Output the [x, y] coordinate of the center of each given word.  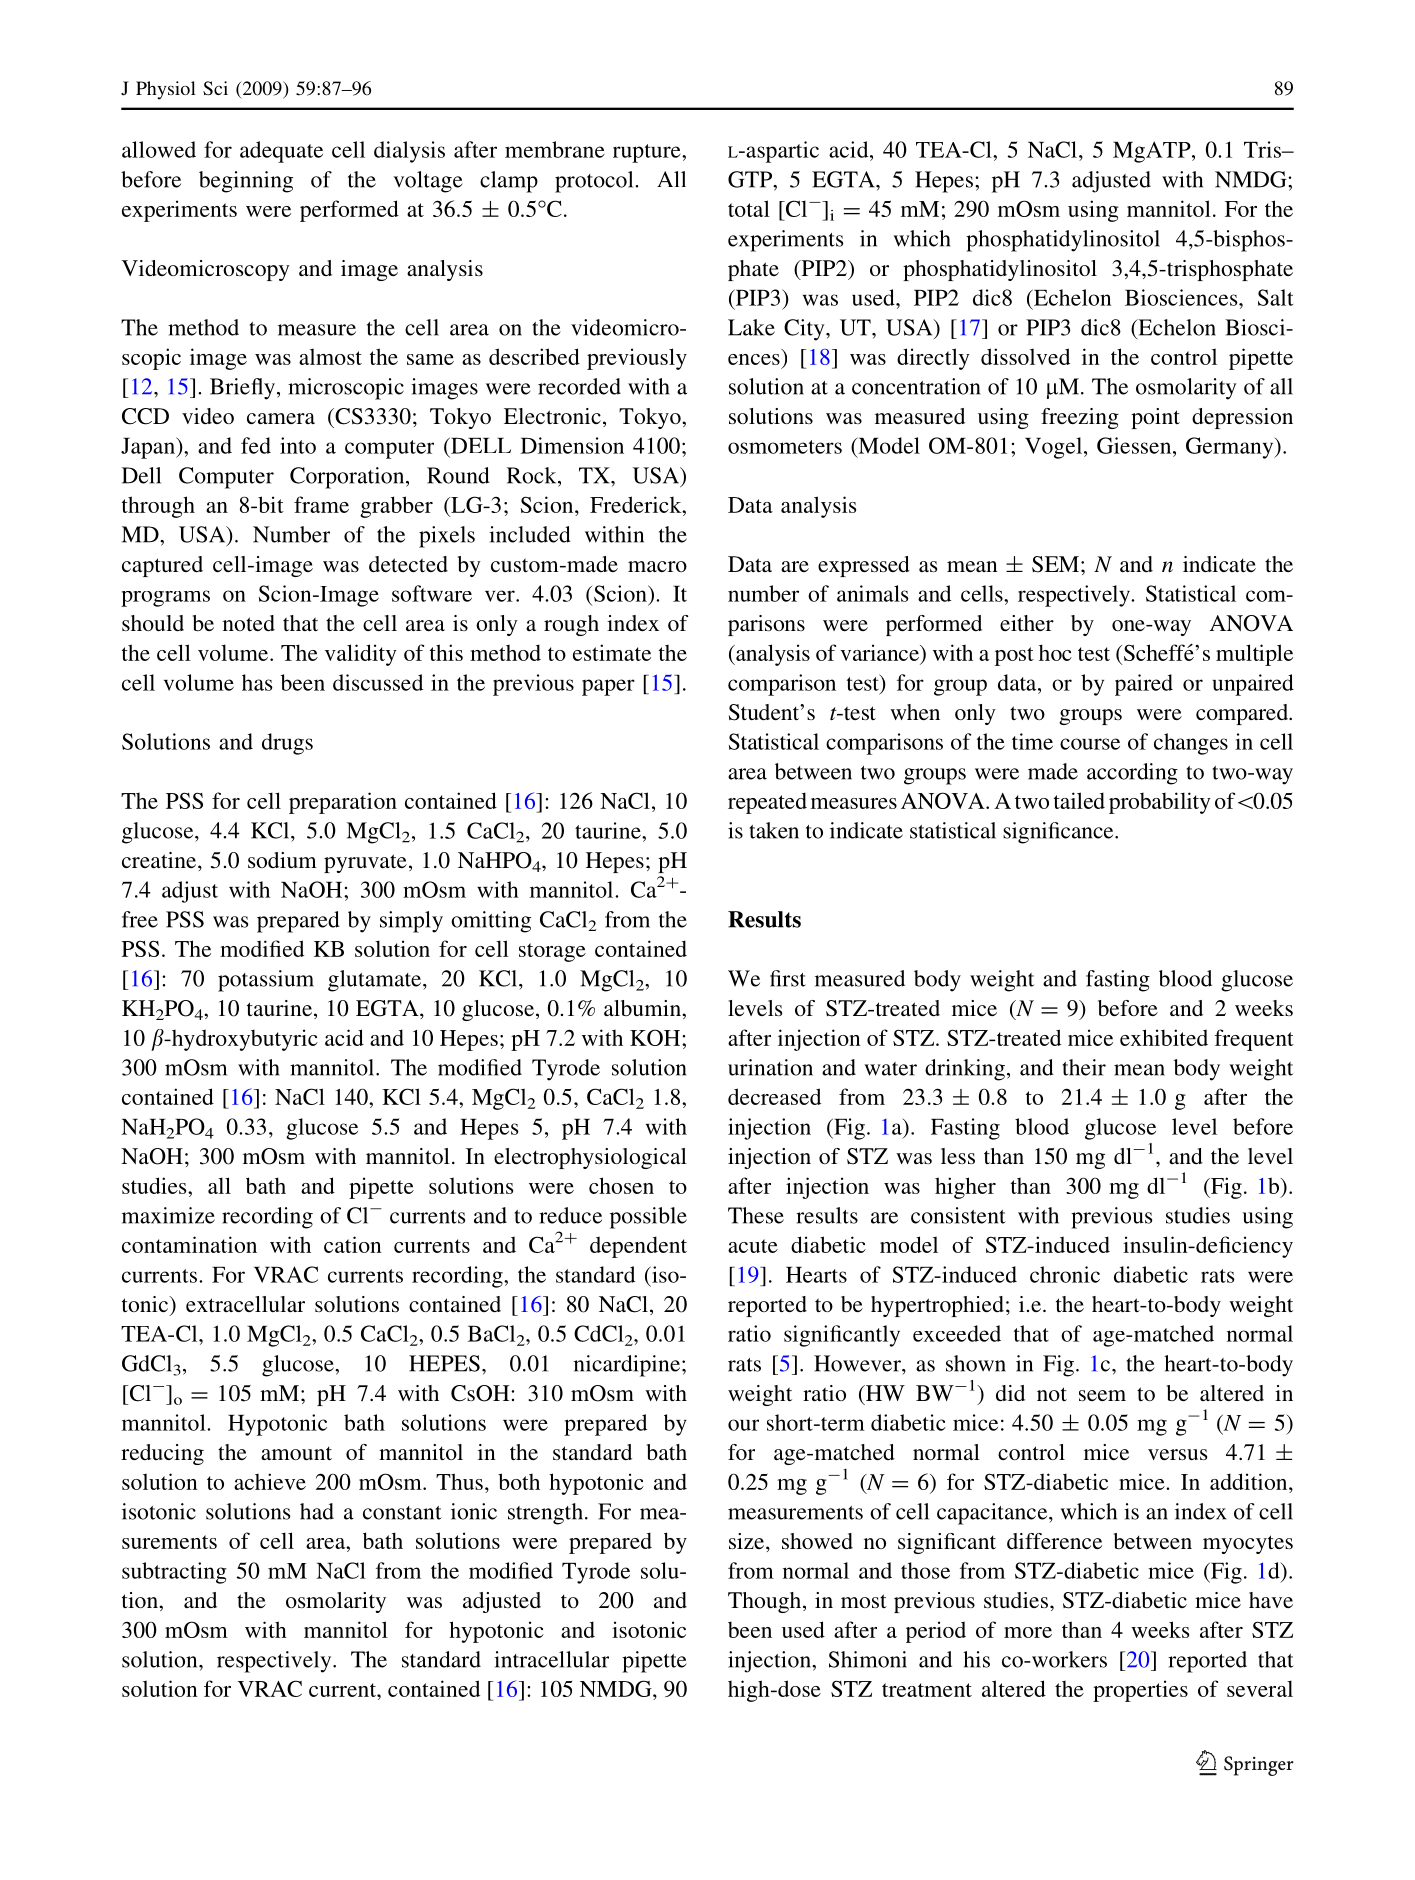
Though [766, 1602]
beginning [246, 182]
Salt [1275, 297]
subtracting [174, 1573]
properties [1140, 1691]
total [749, 208]
